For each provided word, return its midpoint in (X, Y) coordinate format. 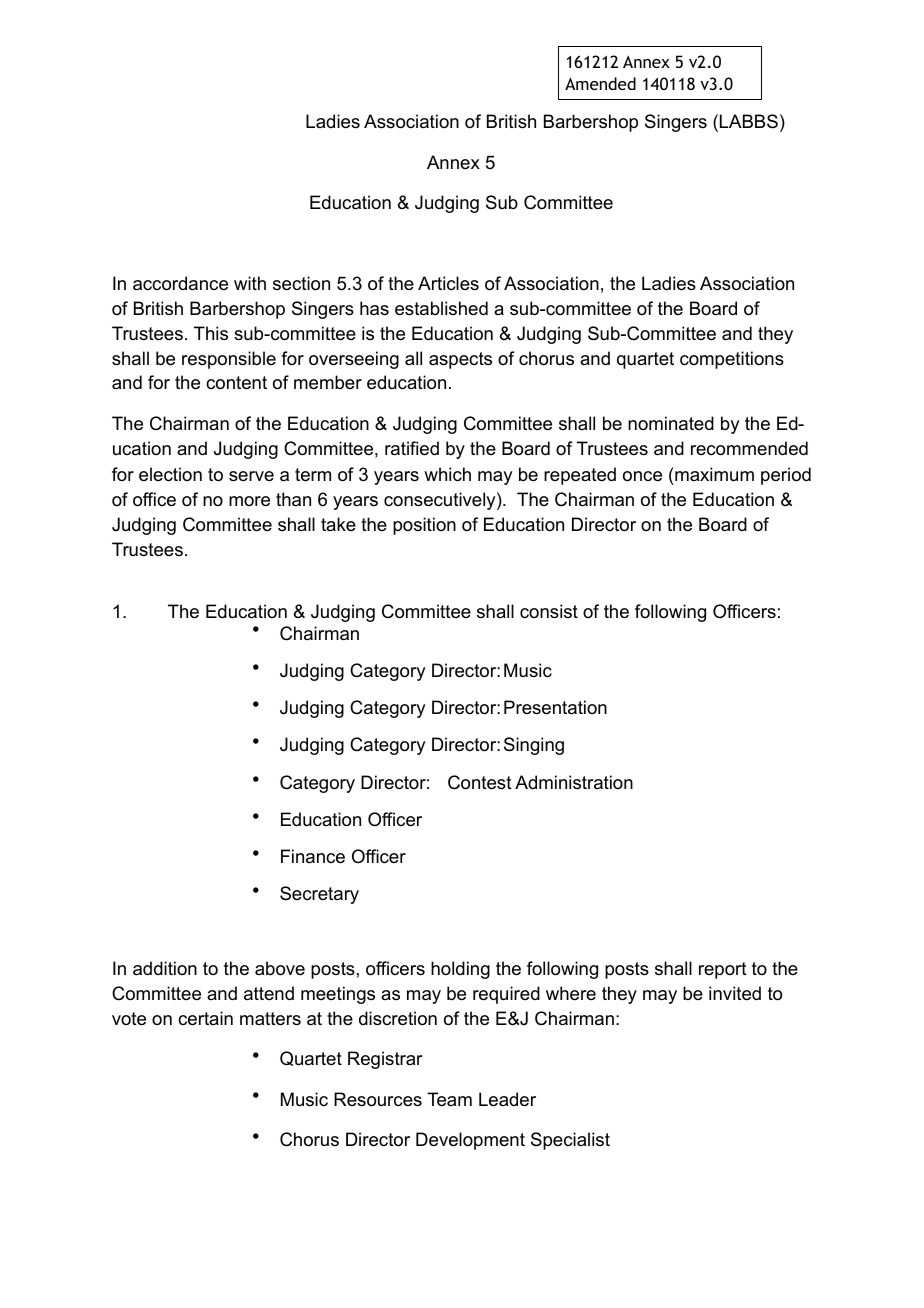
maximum (713, 474)
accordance (180, 283)
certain (205, 1018)
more (249, 501)
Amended (600, 83)
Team (449, 1099)
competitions (732, 360)
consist (549, 611)
